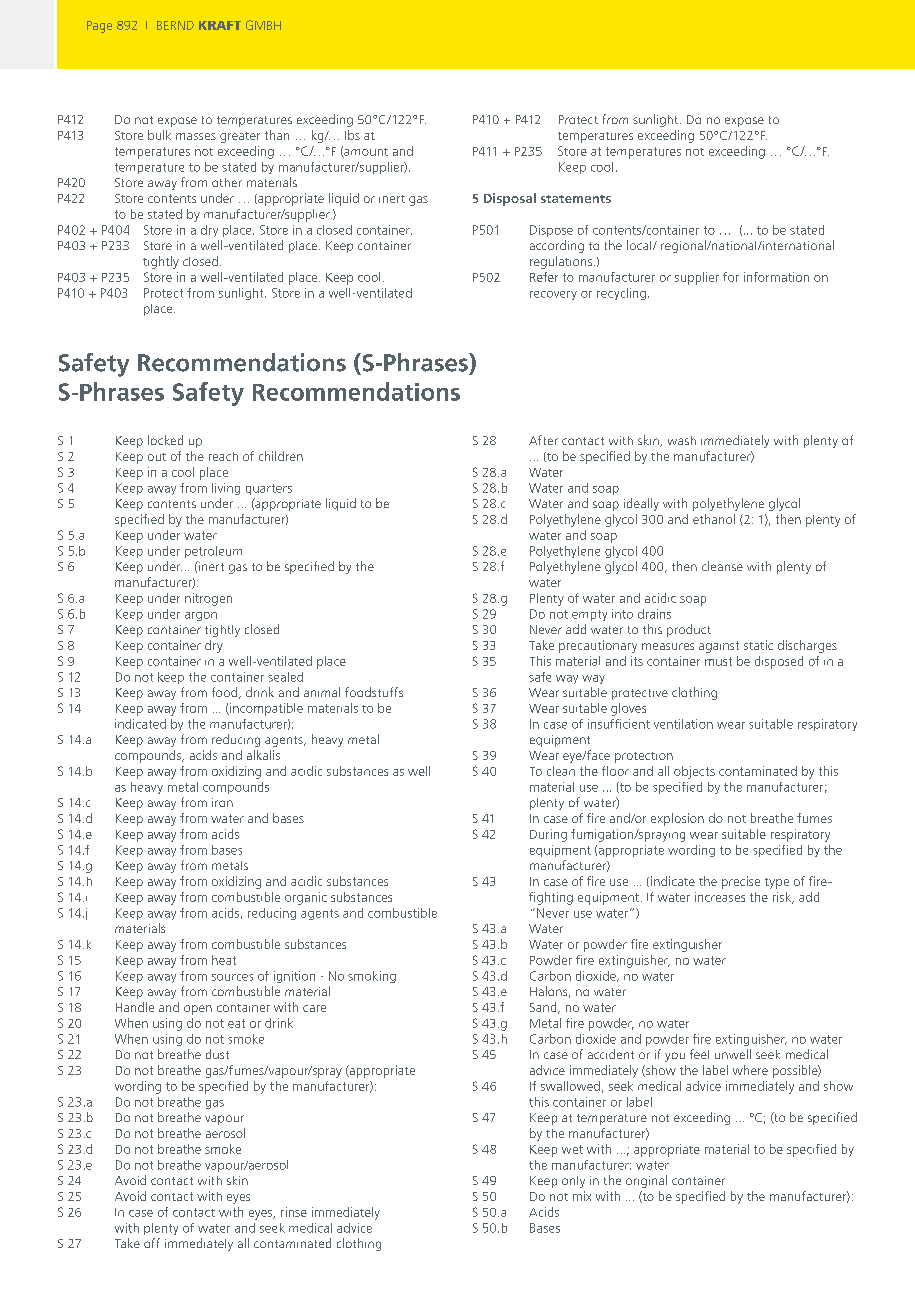  I want to click on explosion, so click(677, 819).
